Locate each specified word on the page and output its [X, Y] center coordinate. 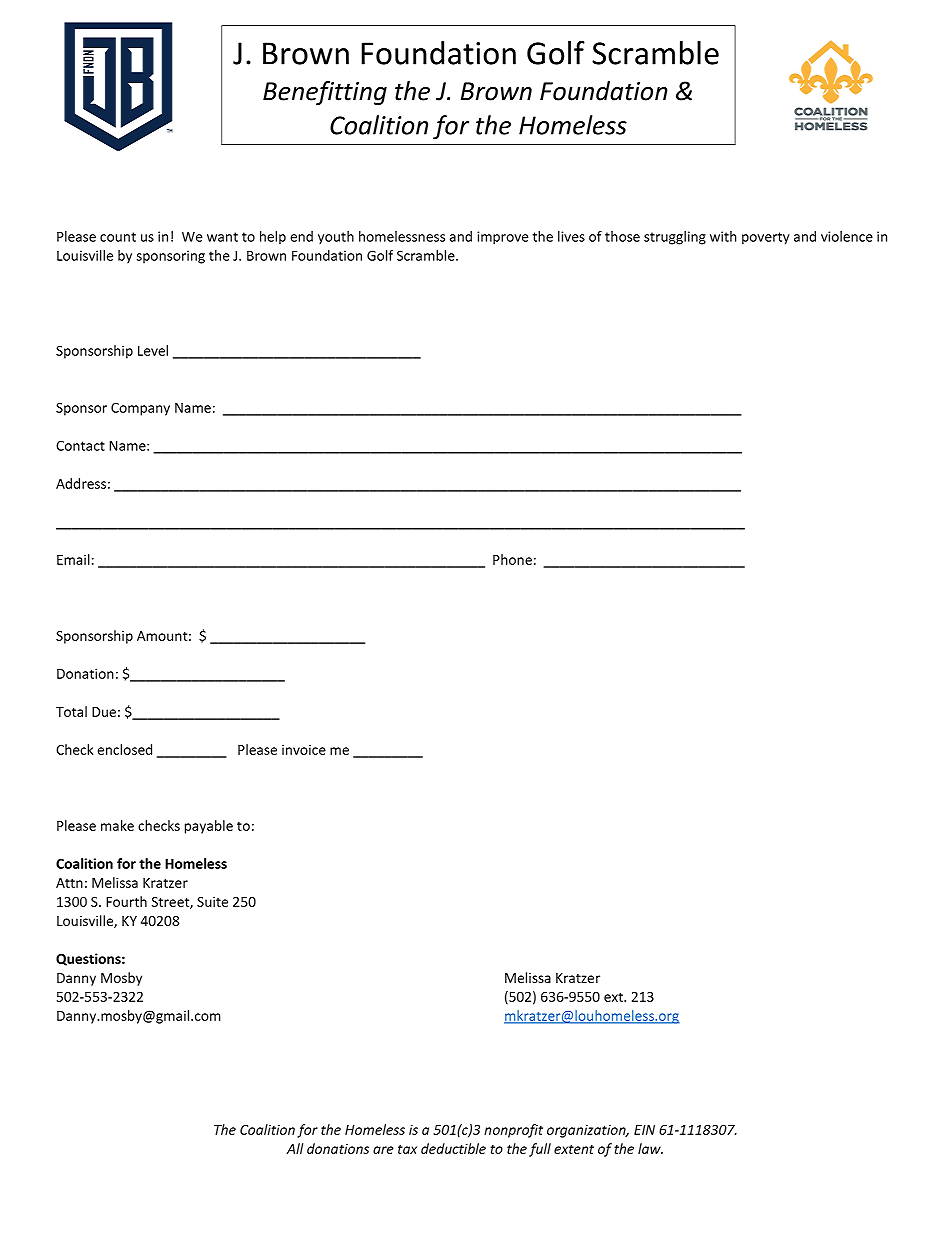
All [295, 1148]
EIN [644, 1130]
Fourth [126, 901]
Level [153, 350]
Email [73, 559]
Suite [212, 902]
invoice [304, 749]
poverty [766, 238]
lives [571, 236]
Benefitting [325, 93]
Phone [512, 559]
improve [502, 238]
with [723, 236]
